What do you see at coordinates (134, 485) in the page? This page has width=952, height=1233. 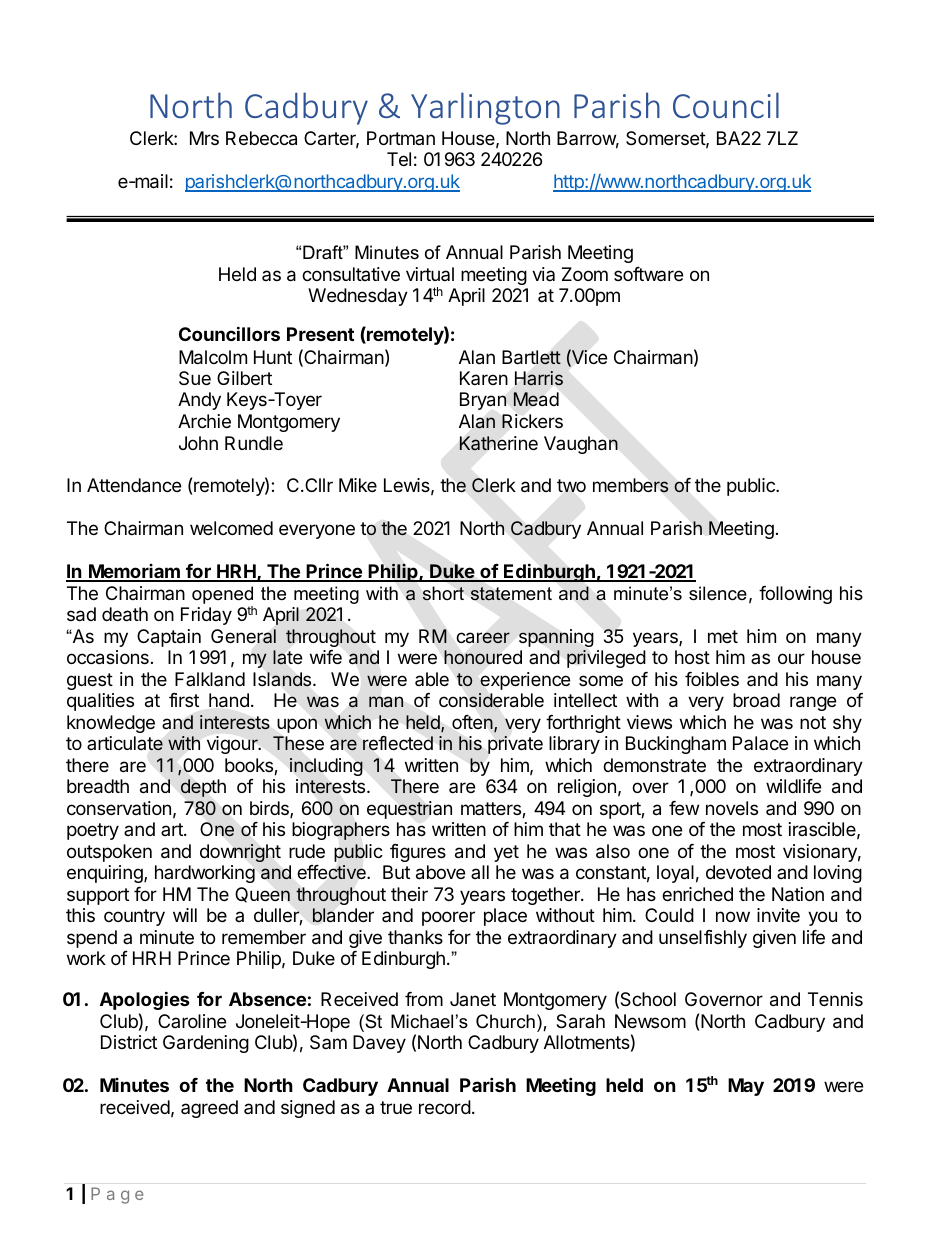 I see `Attendance` at bounding box center [134, 485].
